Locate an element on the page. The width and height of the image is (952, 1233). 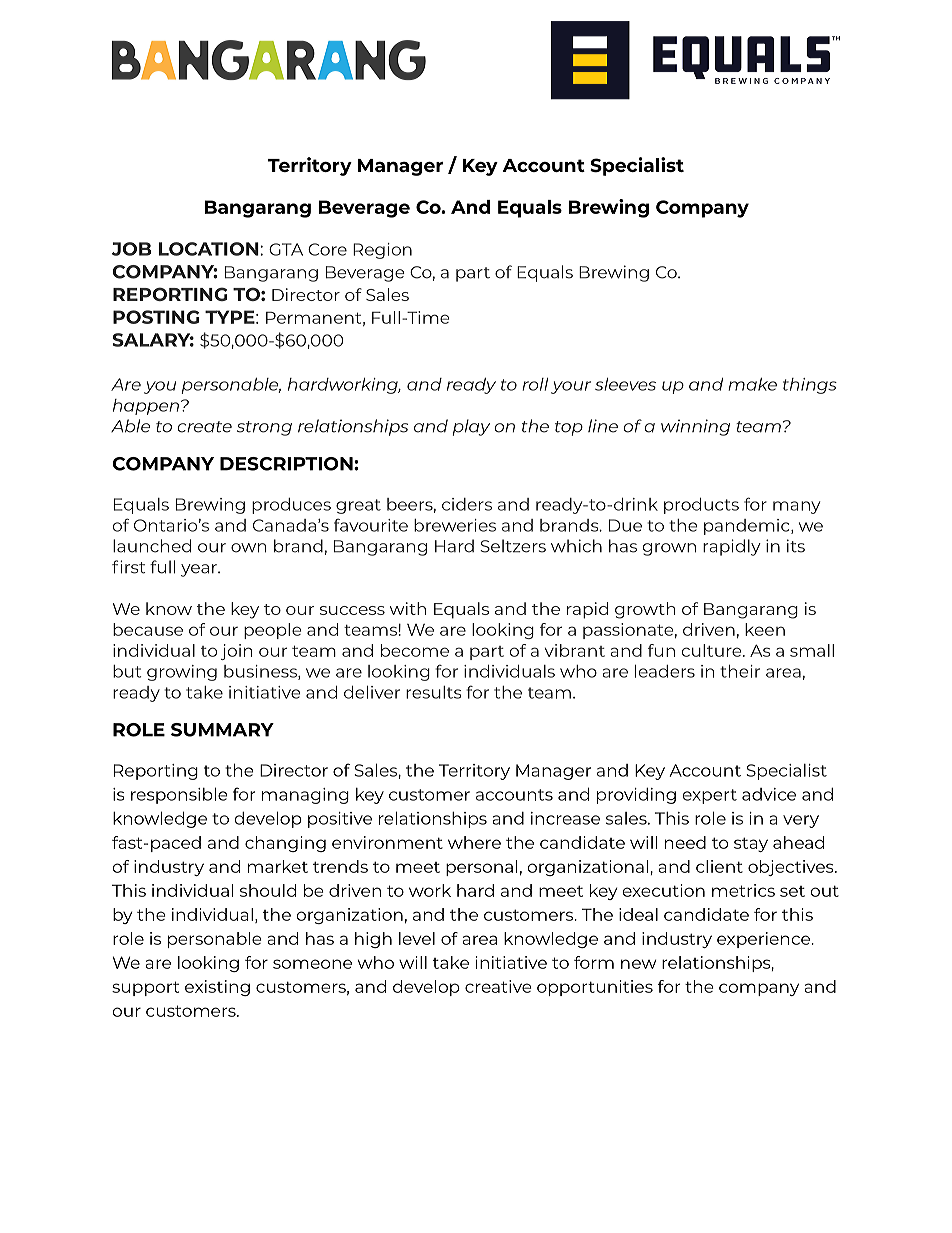
LOCATION is located at coordinates (209, 249).
